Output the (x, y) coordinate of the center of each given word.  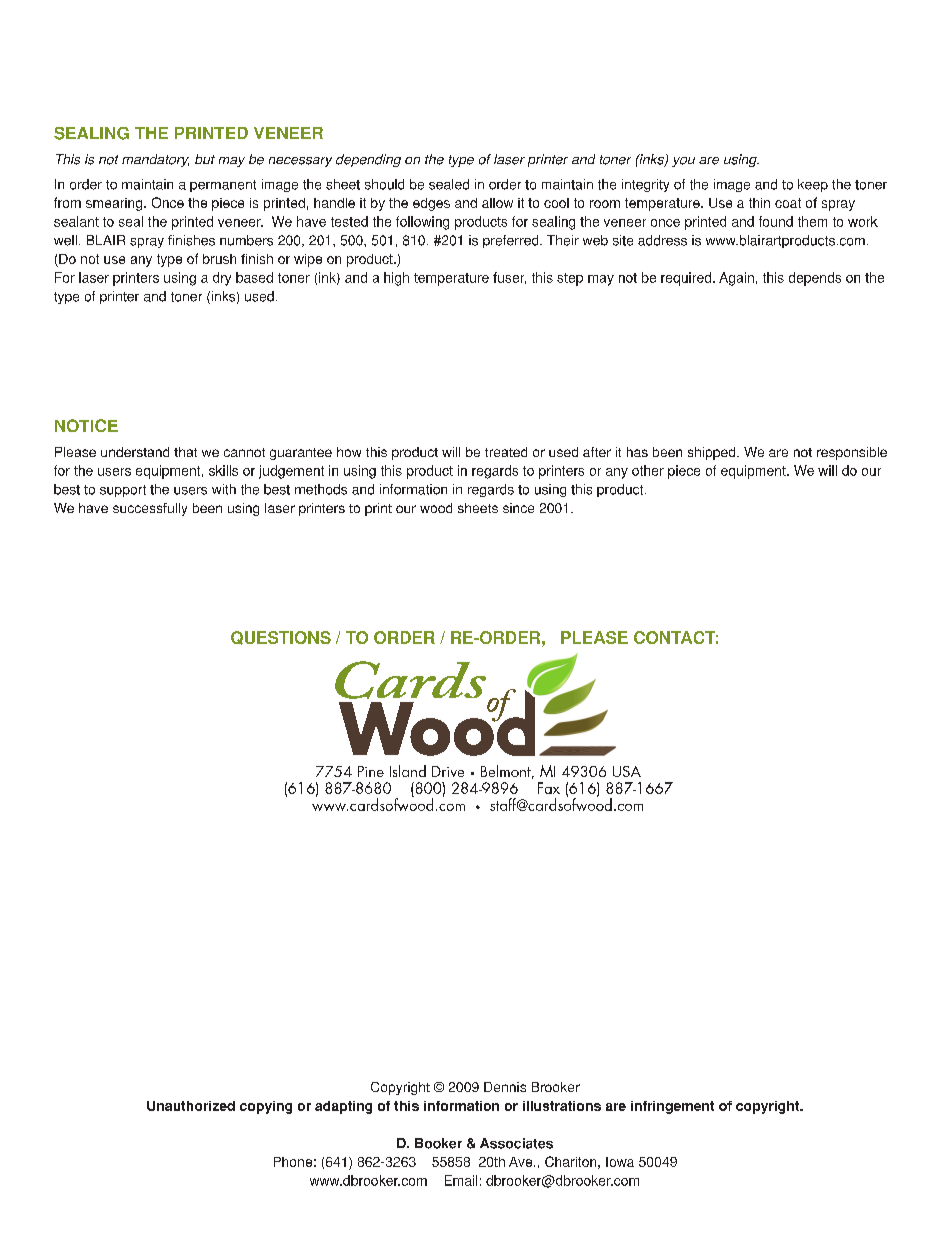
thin (759, 203)
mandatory (155, 160)
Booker (438, 1143)
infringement (672, 1107)
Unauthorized (191, 1106)
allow (497, 203)
